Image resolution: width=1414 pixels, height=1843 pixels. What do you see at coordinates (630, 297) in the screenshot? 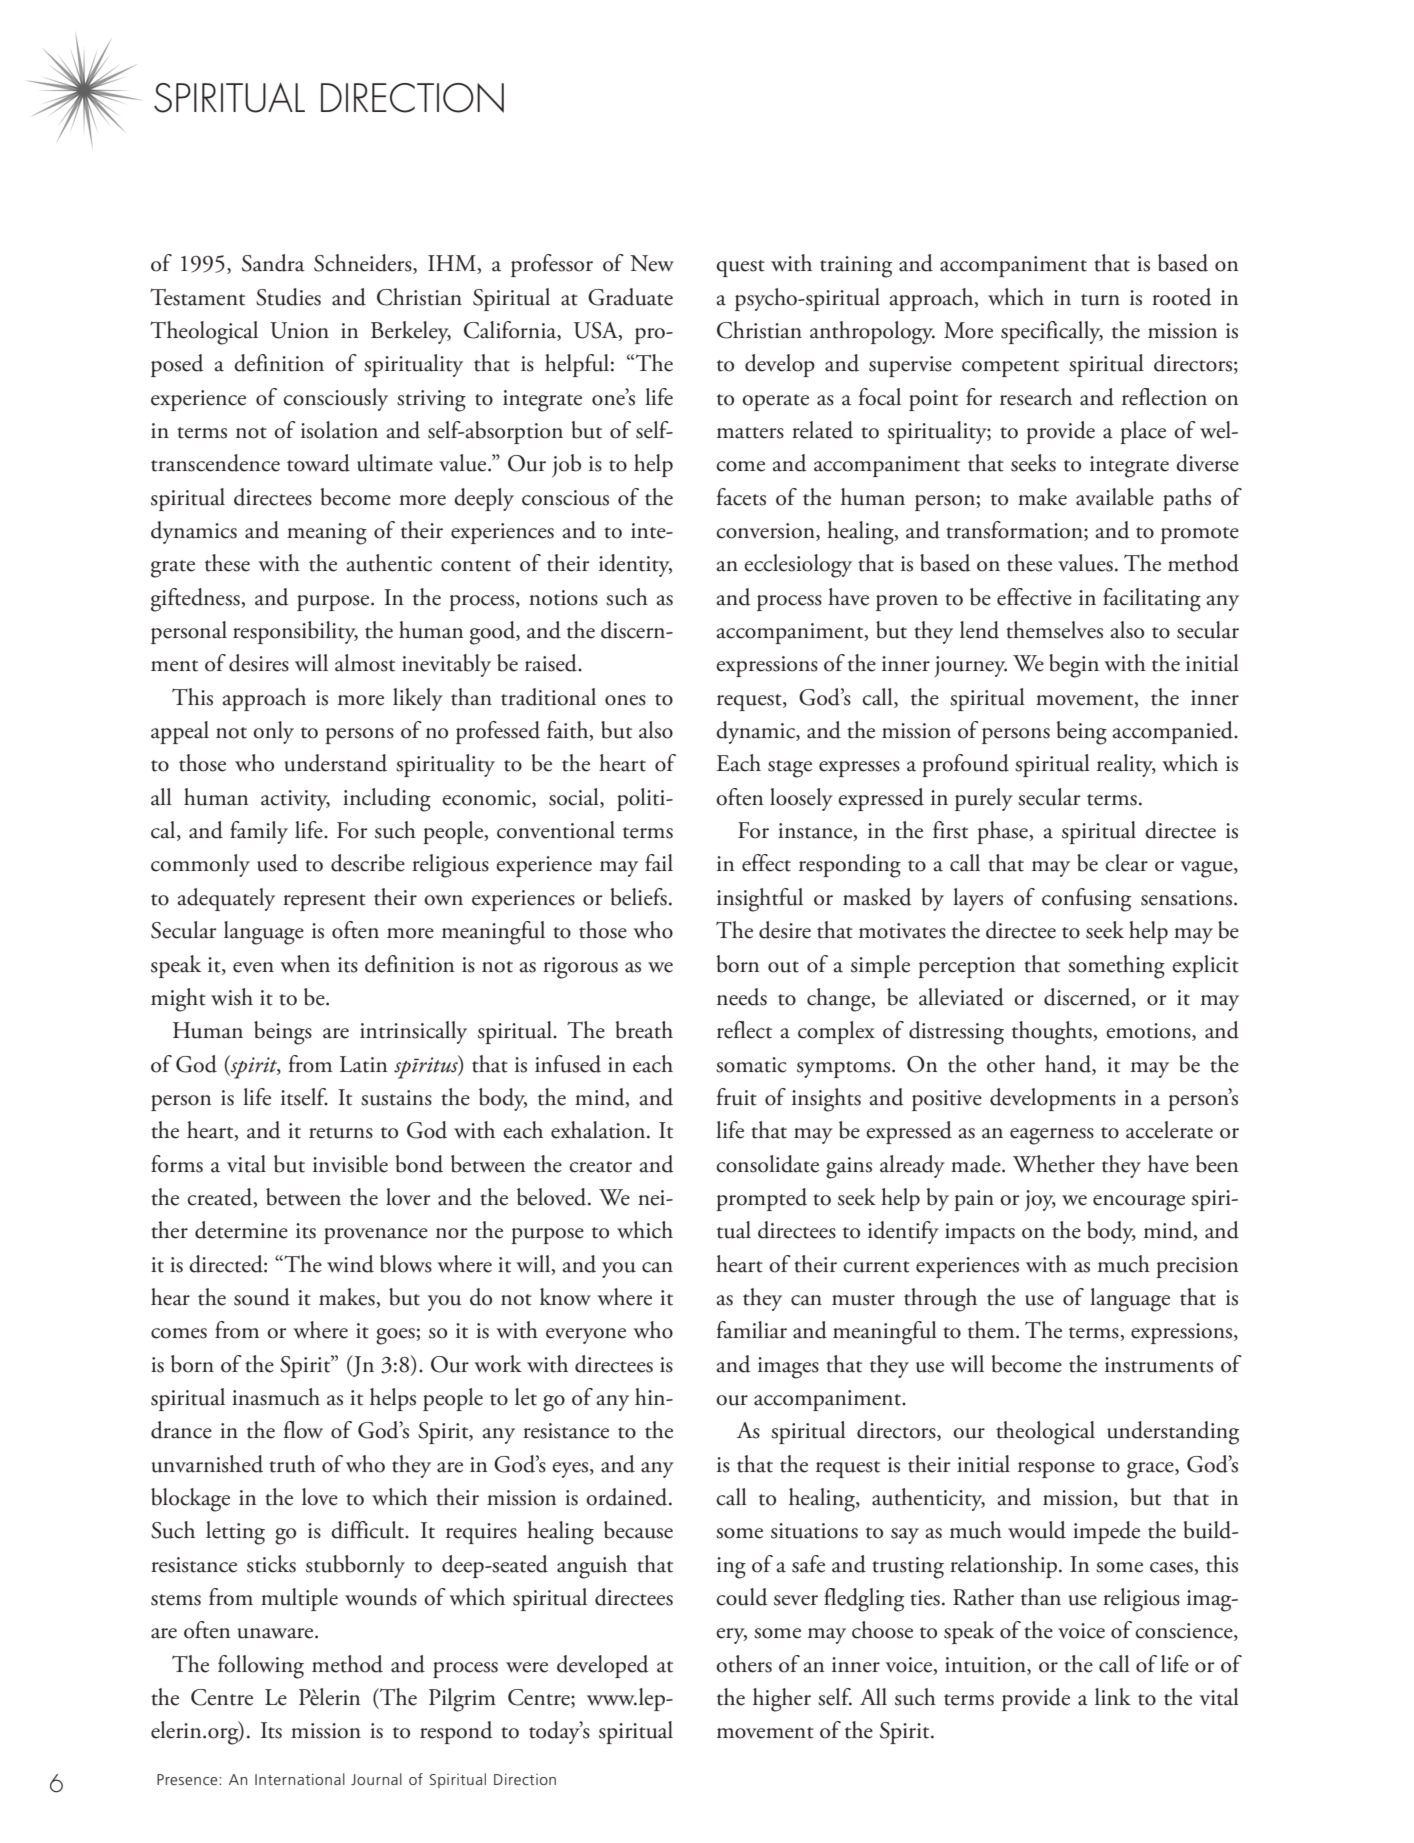
I see `Graduate` at bounding box center [630, 297].
